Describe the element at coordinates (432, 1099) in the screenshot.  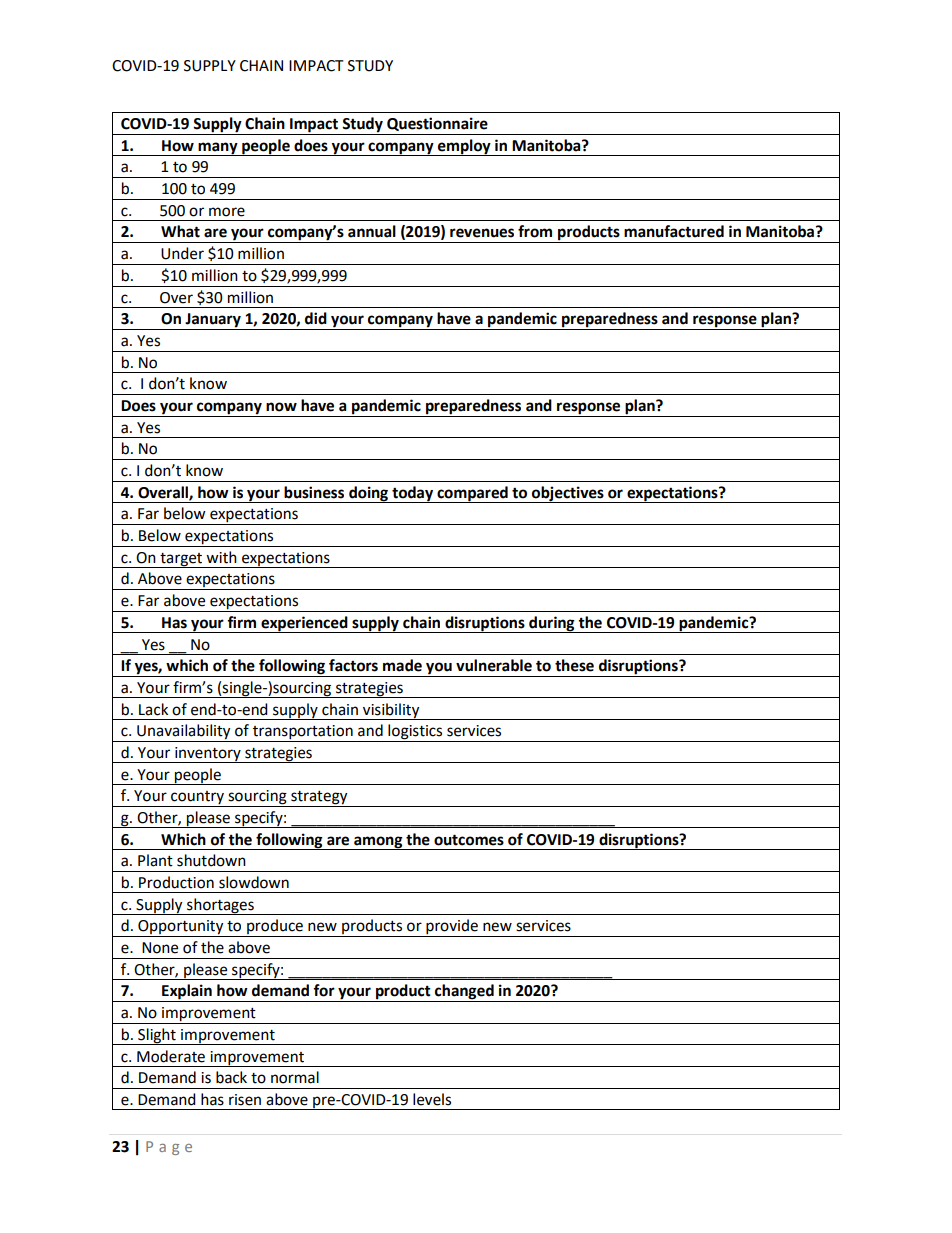
I see `levels` at that location.
